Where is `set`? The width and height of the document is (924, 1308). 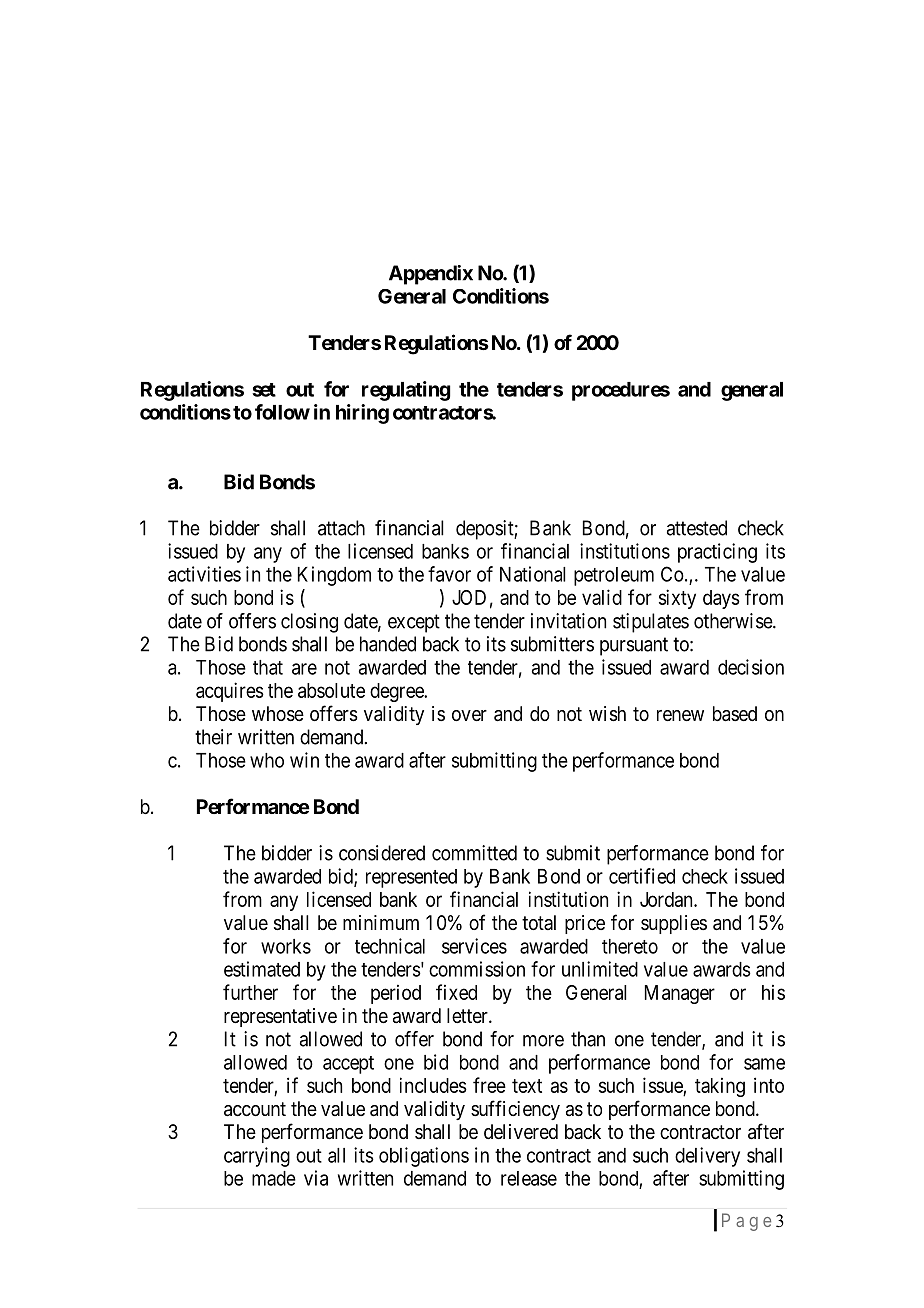 set is located at coordinates (264, 390).
